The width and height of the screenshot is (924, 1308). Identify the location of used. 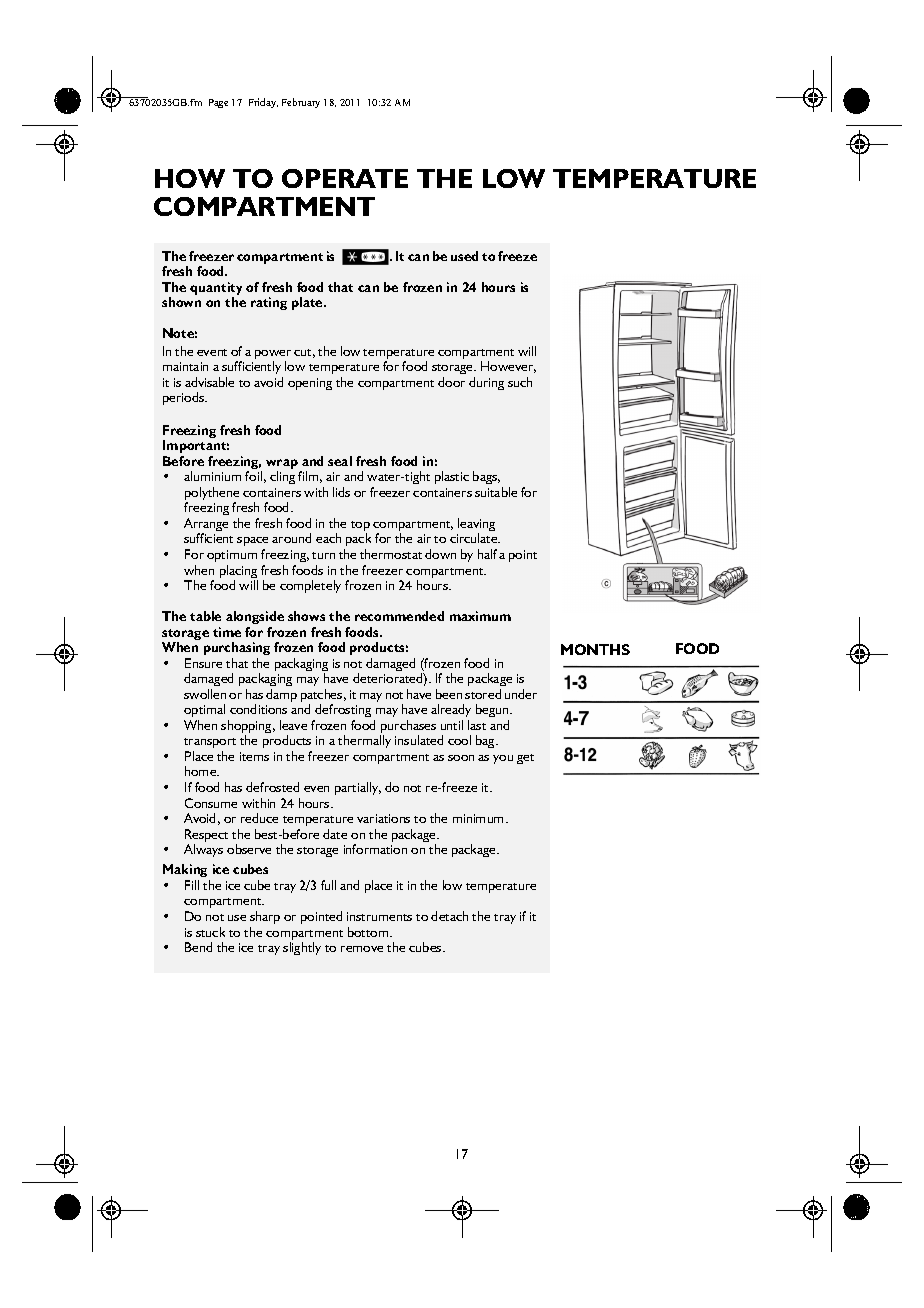
(464, 256).
